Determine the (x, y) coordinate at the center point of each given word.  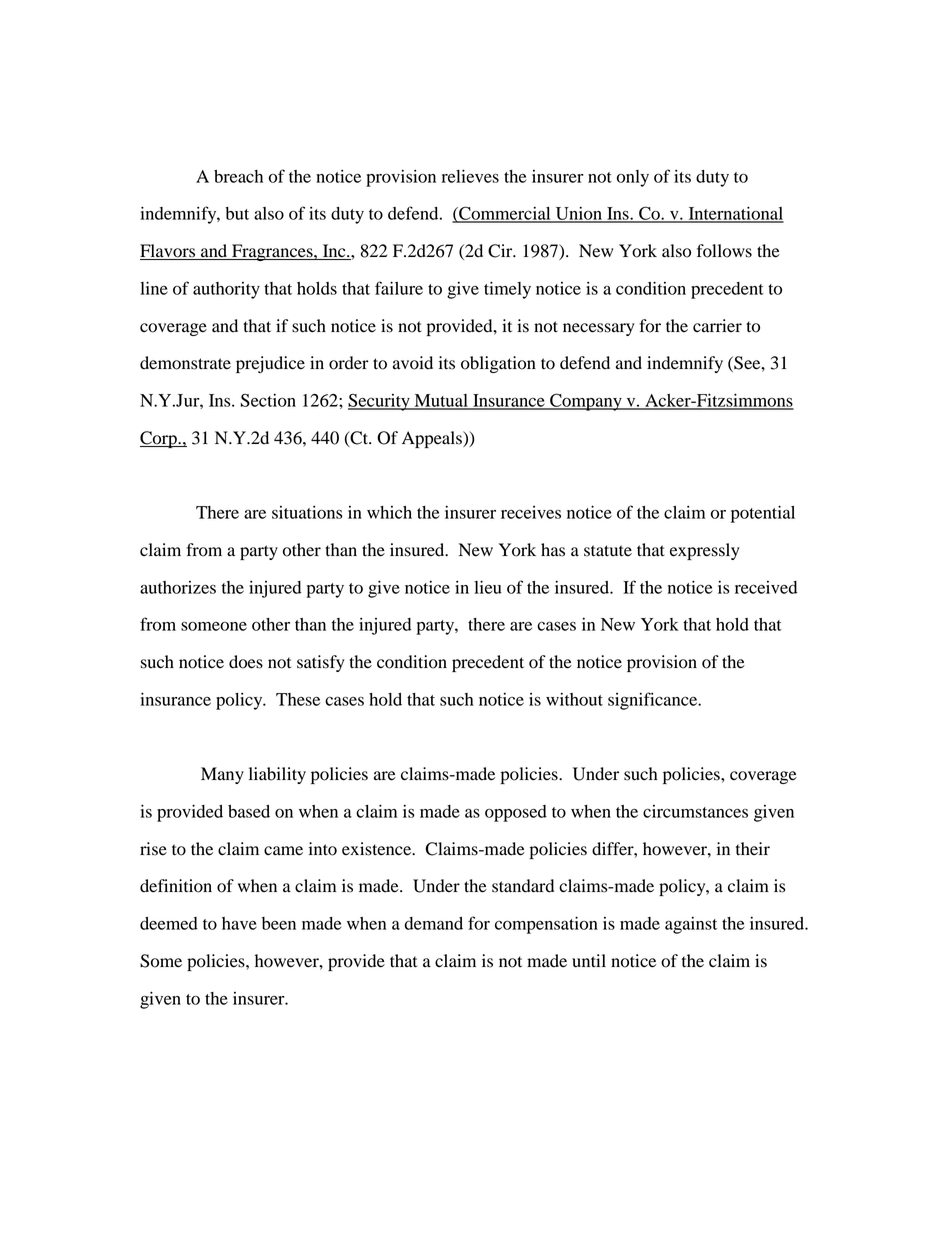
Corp (159, 439)
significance (654, 701)
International (735, 214)
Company (586, 402)
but (237, 213)
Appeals (433, 439)
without (574, 699)
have (239, 923)
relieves (470, 176)
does (246, 662)
